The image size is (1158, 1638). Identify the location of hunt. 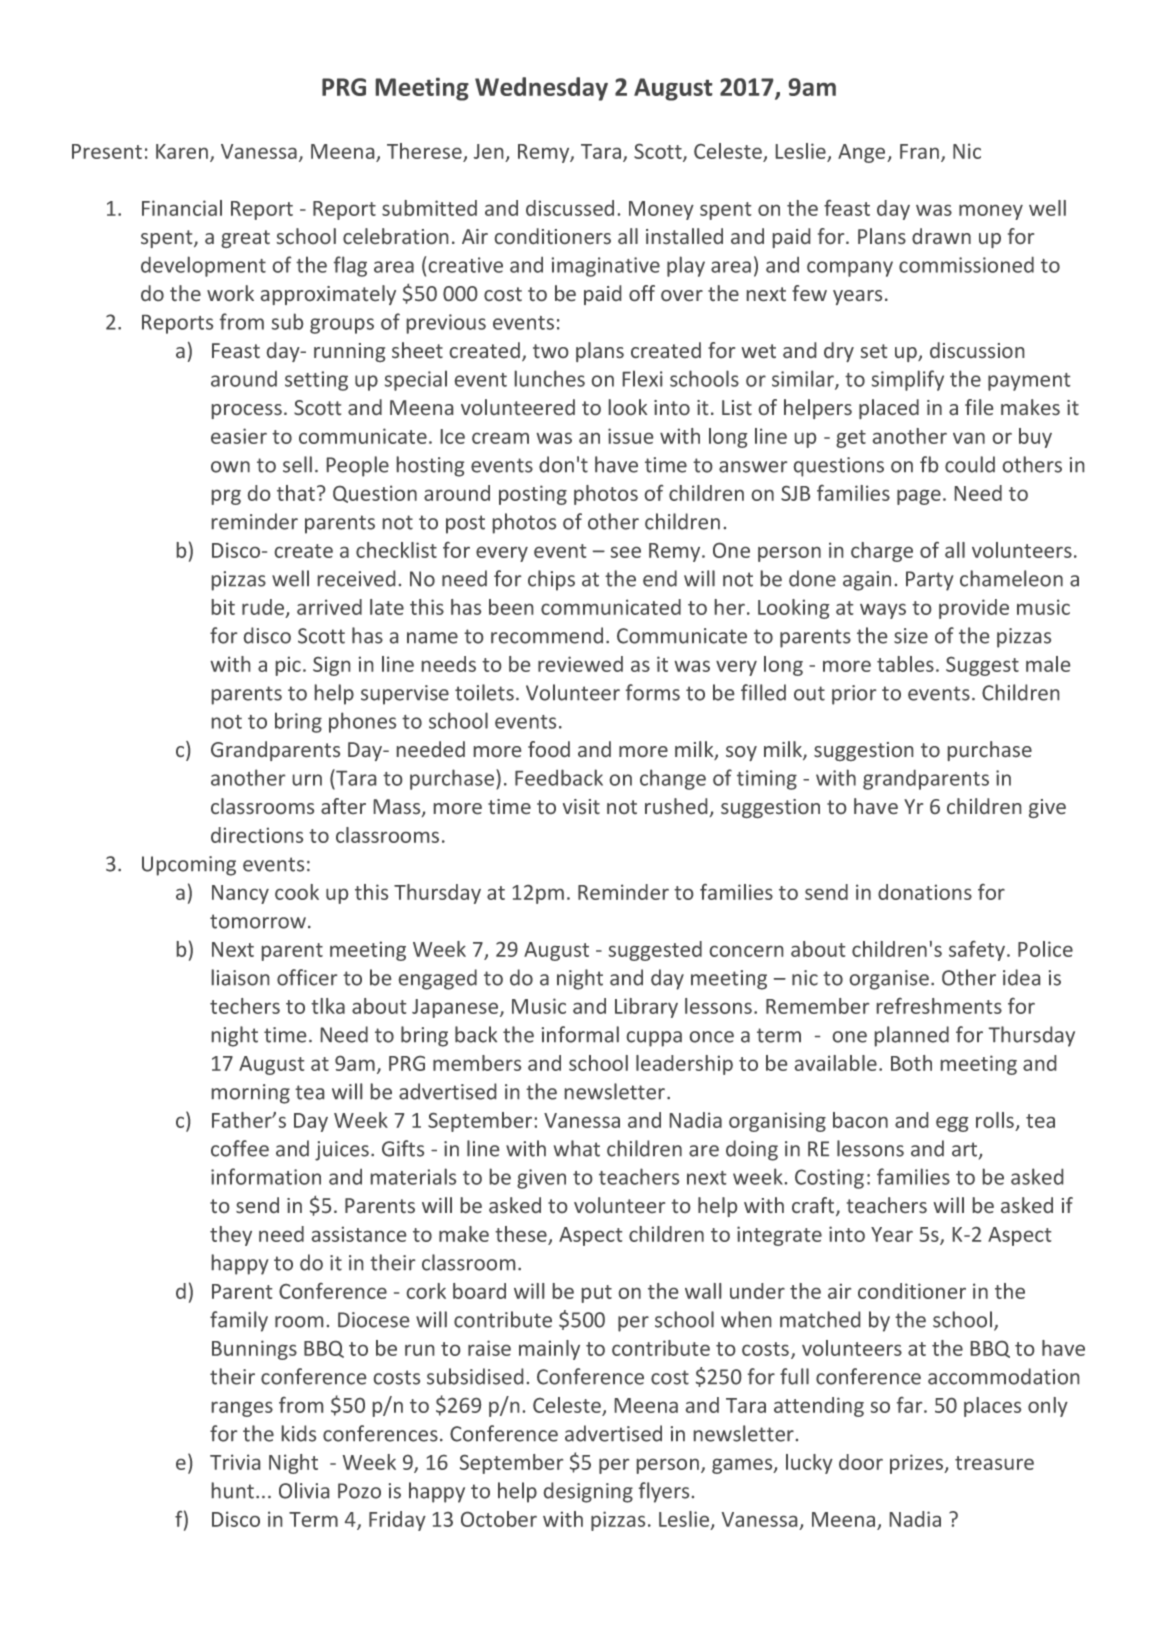
(233, 1490).
